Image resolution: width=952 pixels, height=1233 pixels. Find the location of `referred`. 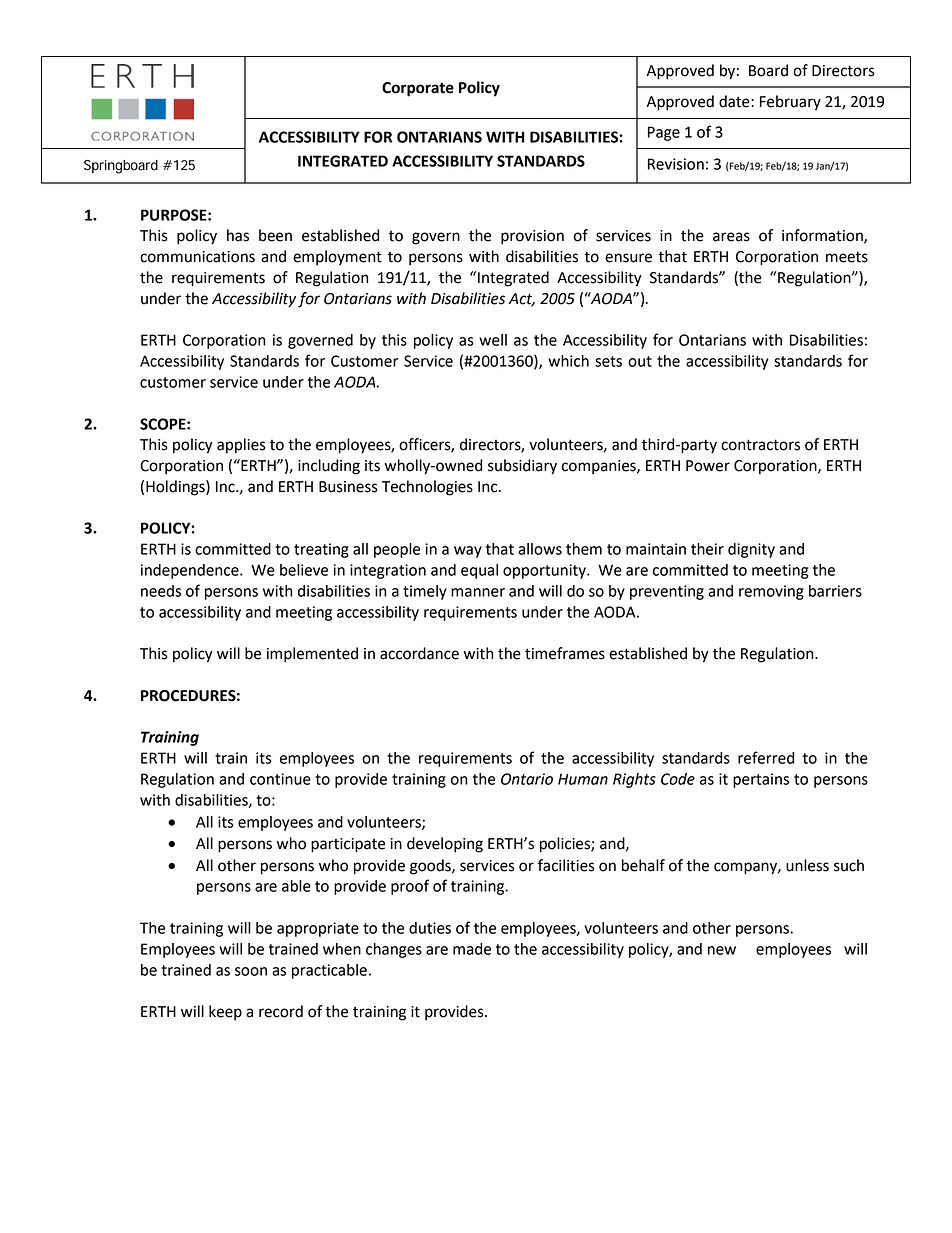

referred is located at coordinates (766, 757).
